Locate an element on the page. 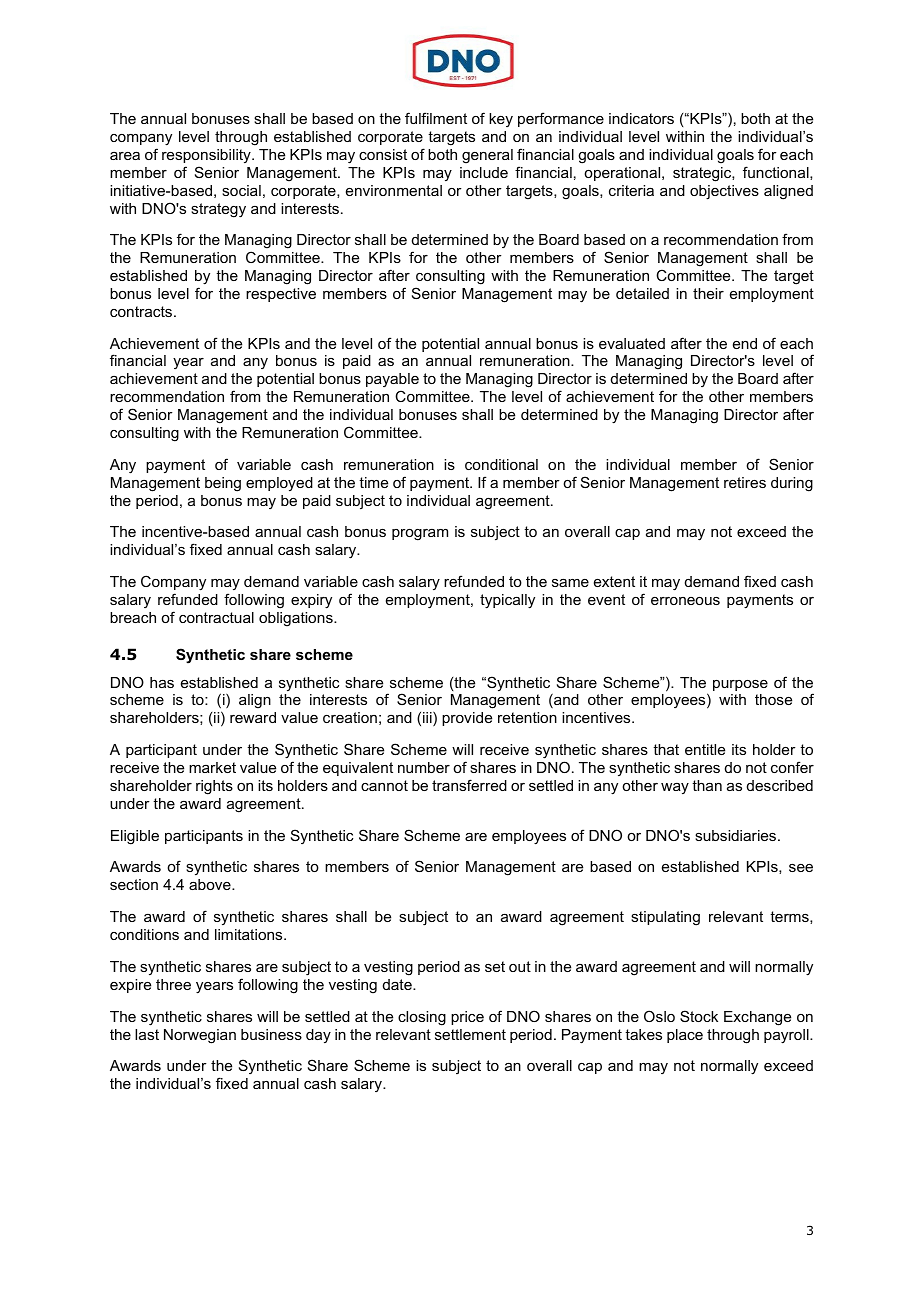 Image resolution: width=924 pixels, height=1308 pixels. responsibility is located at coordinates (207, 156).
